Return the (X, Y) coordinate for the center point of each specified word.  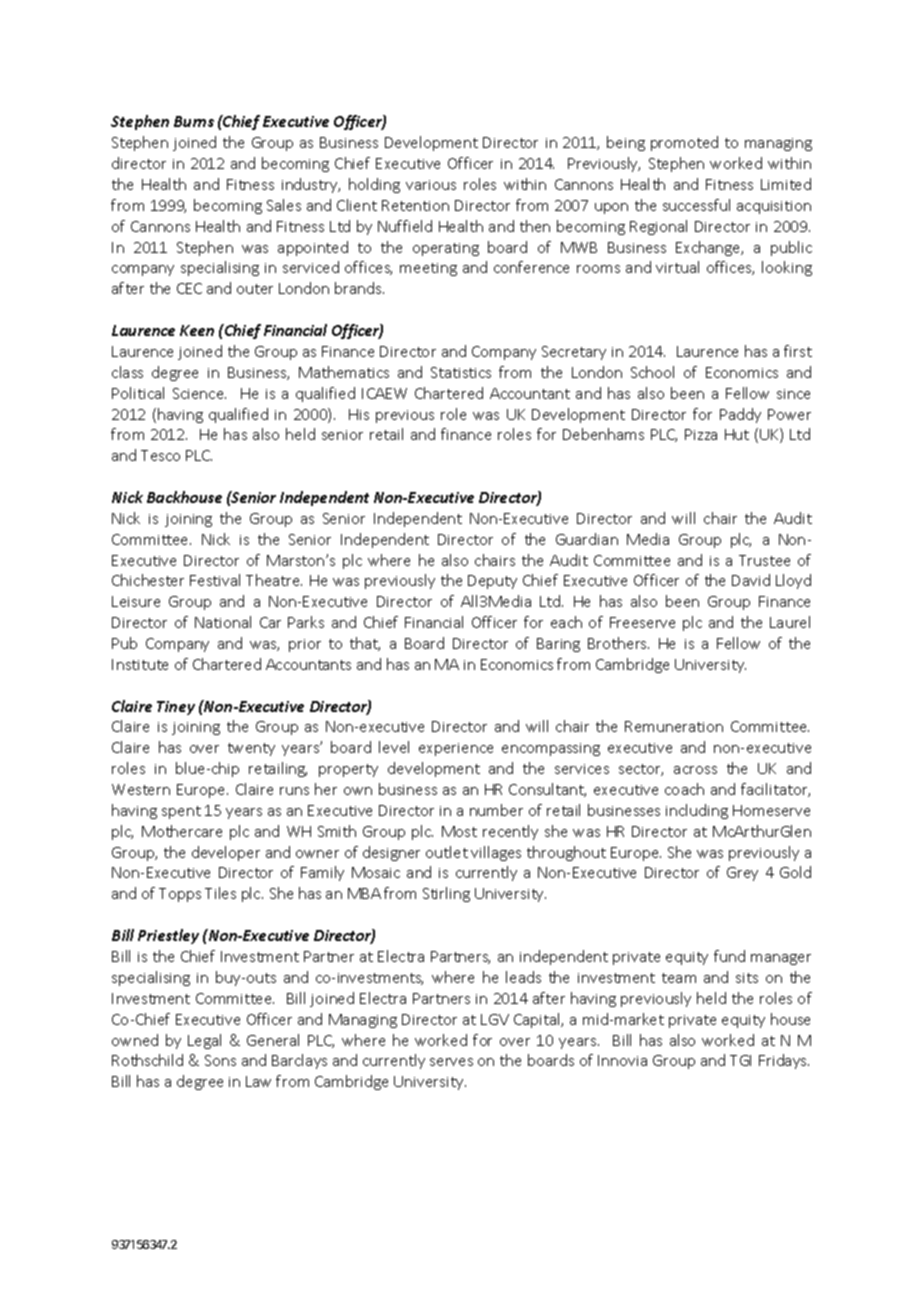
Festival (215, 580)
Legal (204, 1041)
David (751, 580)
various (431, 185)
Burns (194, 121)
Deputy (492, 582)
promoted (684, 143)
